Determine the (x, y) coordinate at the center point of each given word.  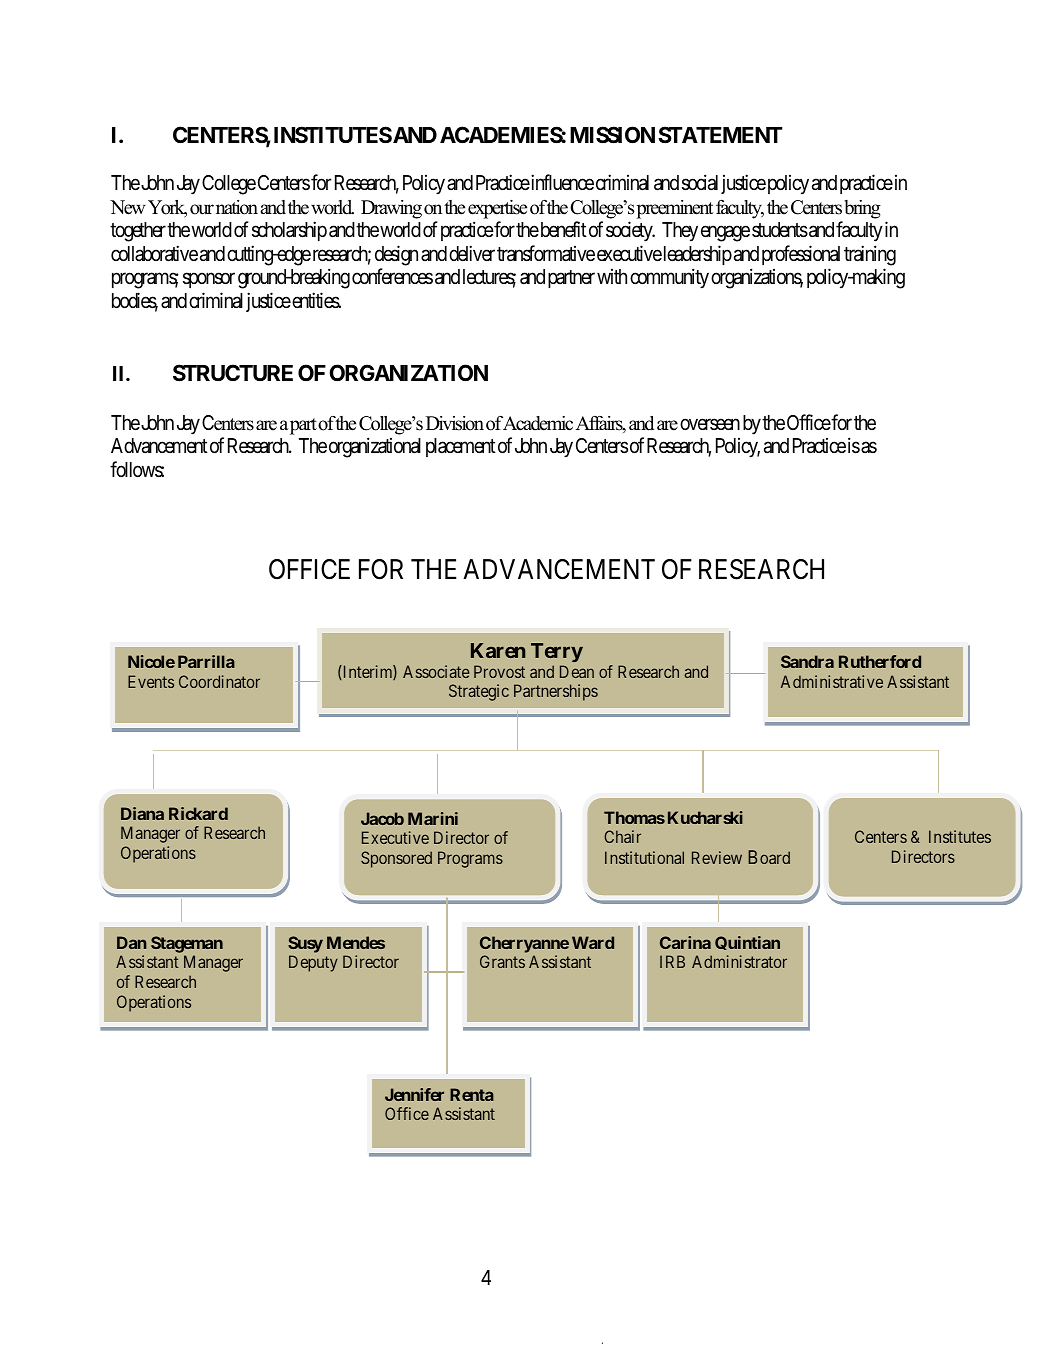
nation (237, 207)
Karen (498, 650)
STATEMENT (720, 134)
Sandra (807, 661)
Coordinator (219, 681)
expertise (497, 209)
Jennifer (414, 1094)
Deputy (313, 963)
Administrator (739, 961)
